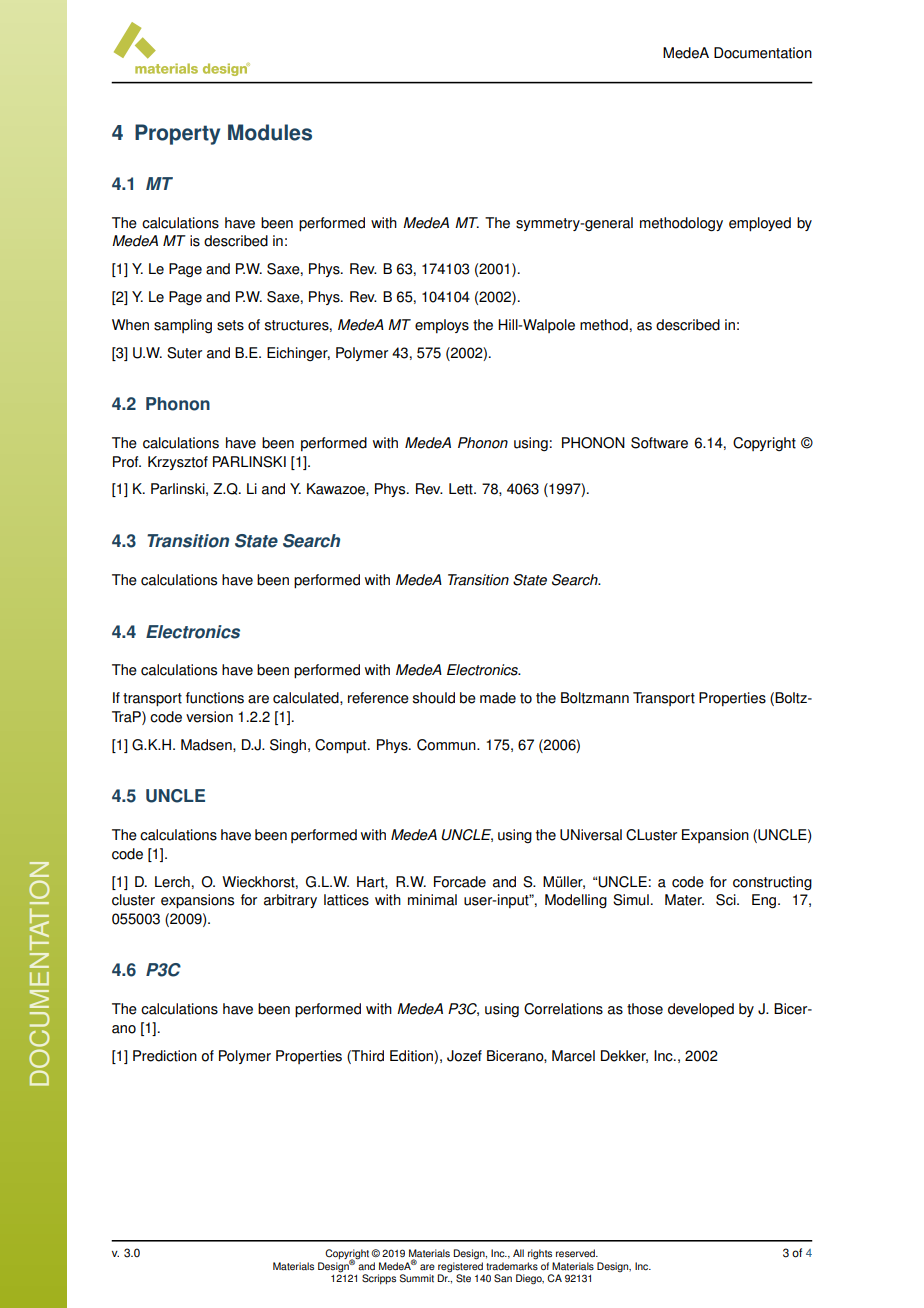 The image size is (924, 1308). Describe the element at coordinates (460, 1268) in the screenshot. I see `registered` at that location.
